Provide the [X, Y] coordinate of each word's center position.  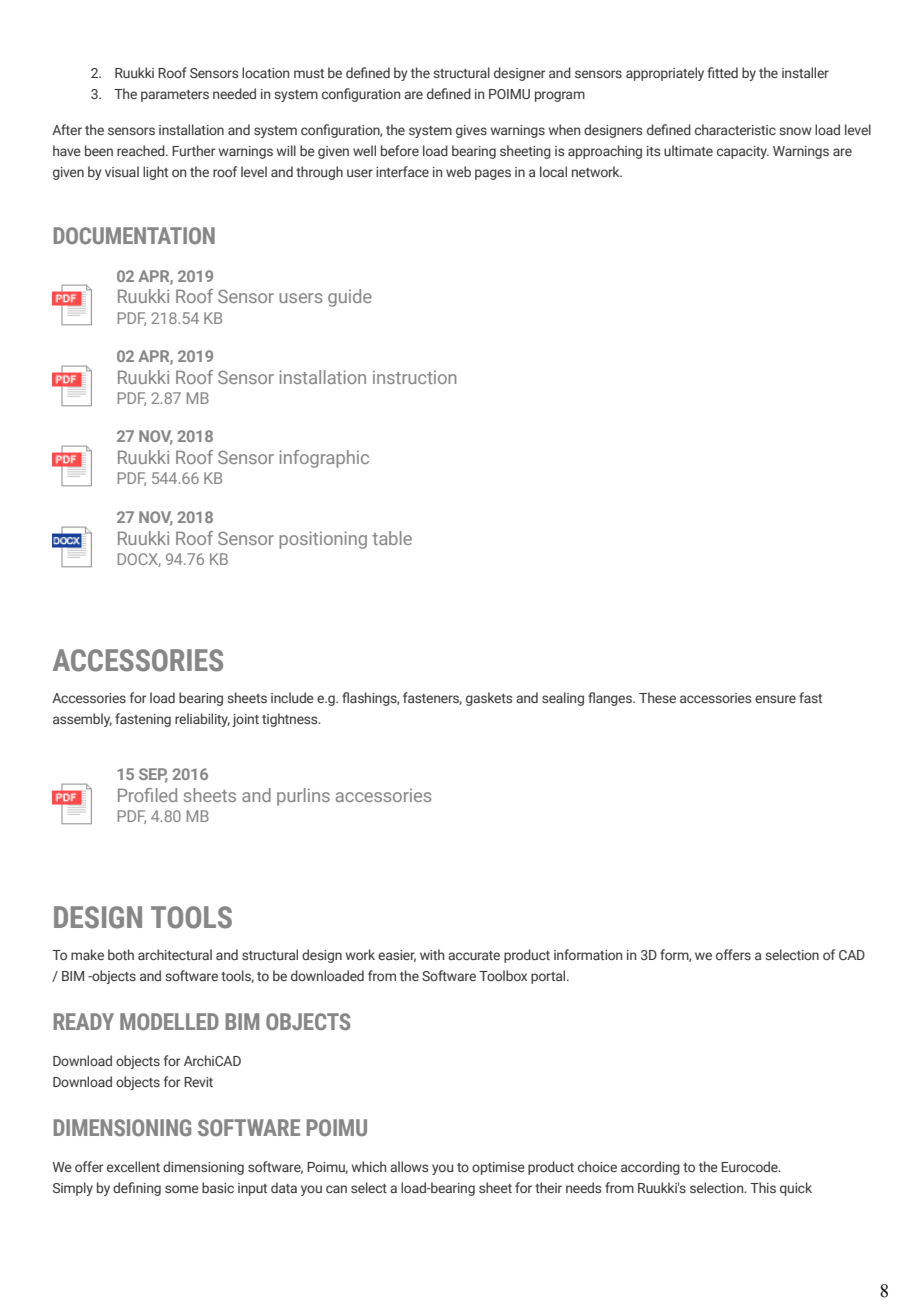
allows [409, 1166]
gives [471, 131]
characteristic [735, 129]
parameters [175, 96]
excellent [133, 1166]
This [763, 1187]
